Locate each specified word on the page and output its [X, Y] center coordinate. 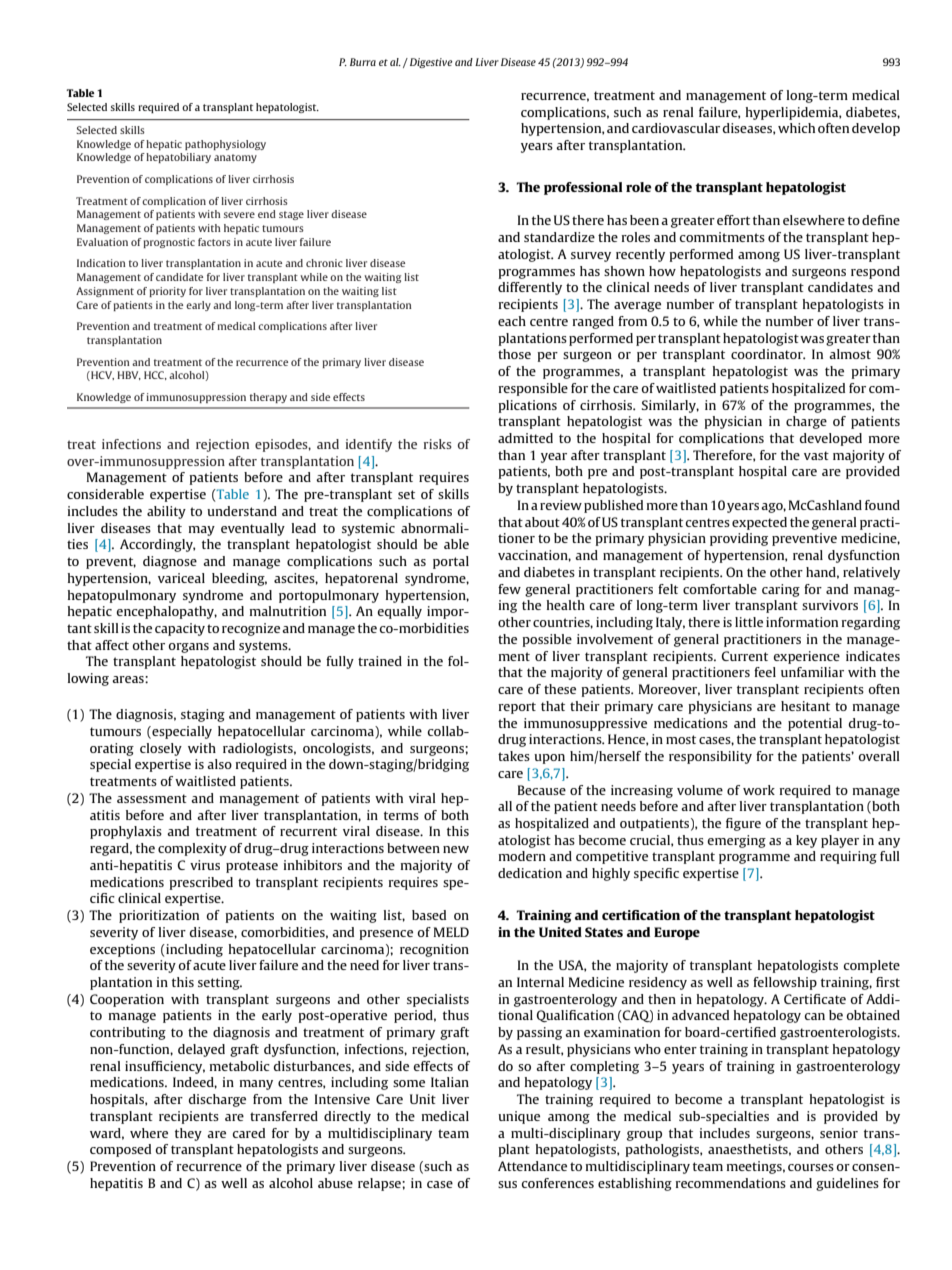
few [509, 589]
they [188, 1134]
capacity [180, 629]
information [802, 622]
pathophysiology [225, 145]
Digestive [431, 63]
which [796, 128]
